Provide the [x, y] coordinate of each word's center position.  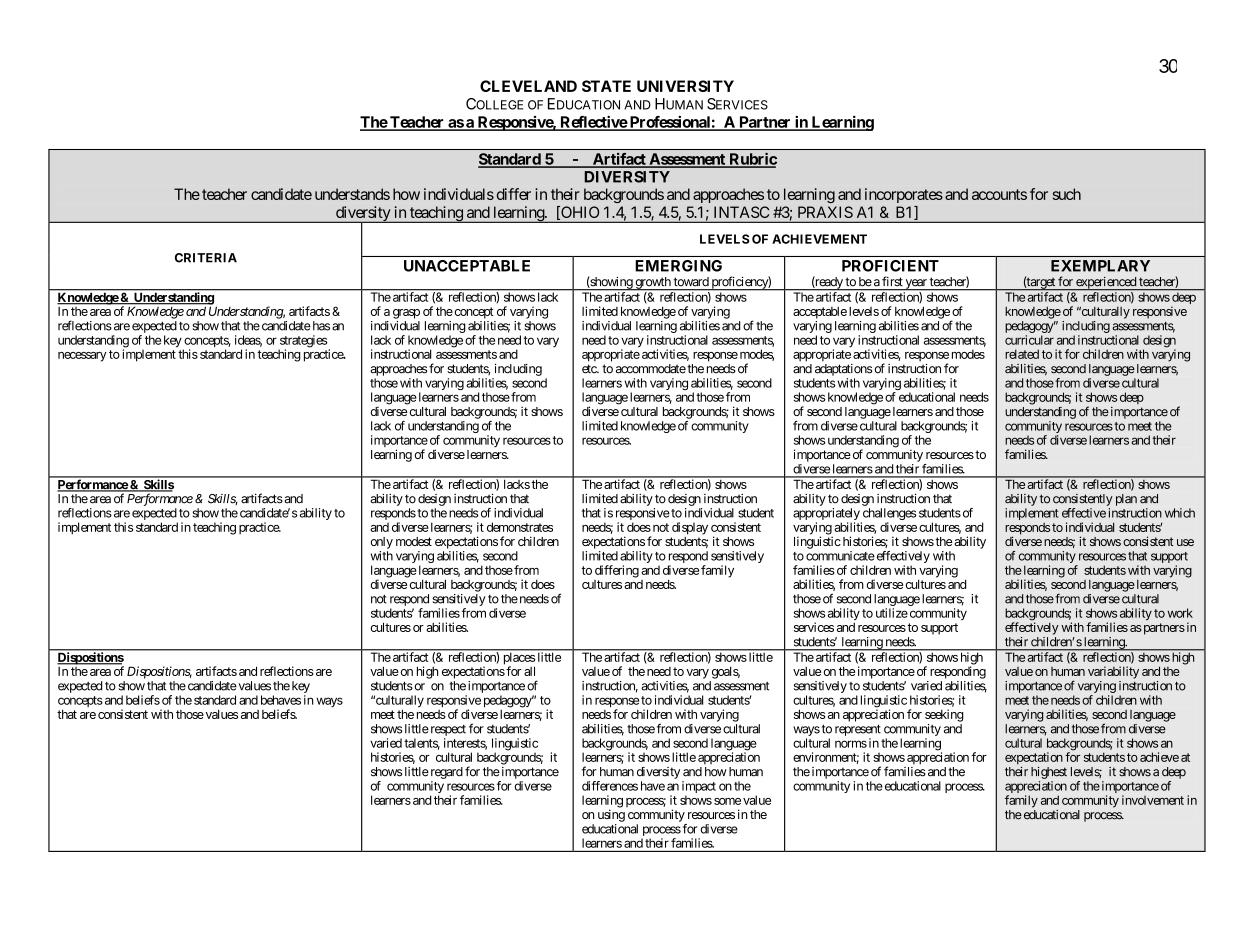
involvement [1153, 800]
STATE [606, 86]
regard [445, 773]
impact [699, 788]
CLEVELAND [528, 86]
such [1067, 194]
